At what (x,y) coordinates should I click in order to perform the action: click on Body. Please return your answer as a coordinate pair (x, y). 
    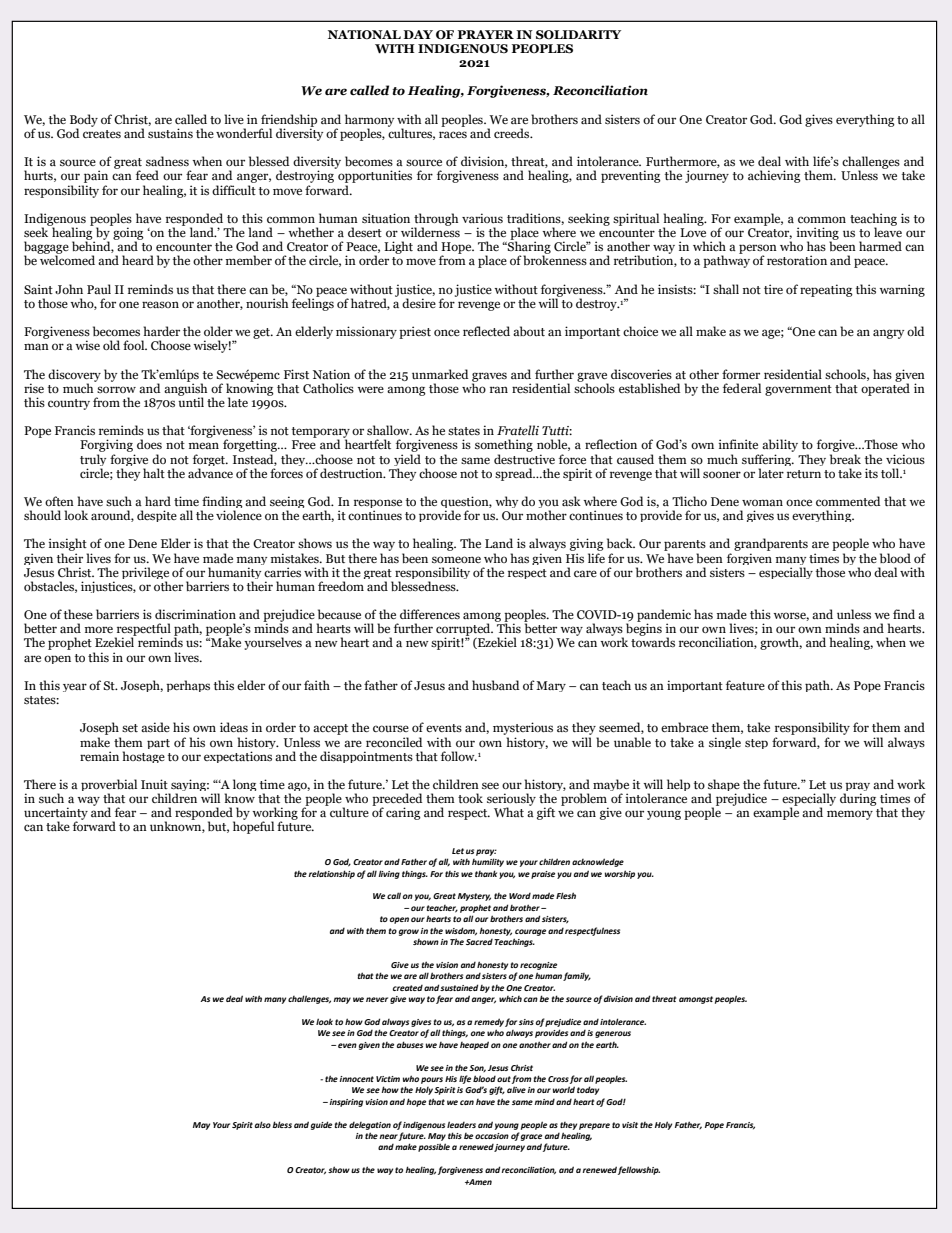
    Looking at the image, I should click on (84, 121).
